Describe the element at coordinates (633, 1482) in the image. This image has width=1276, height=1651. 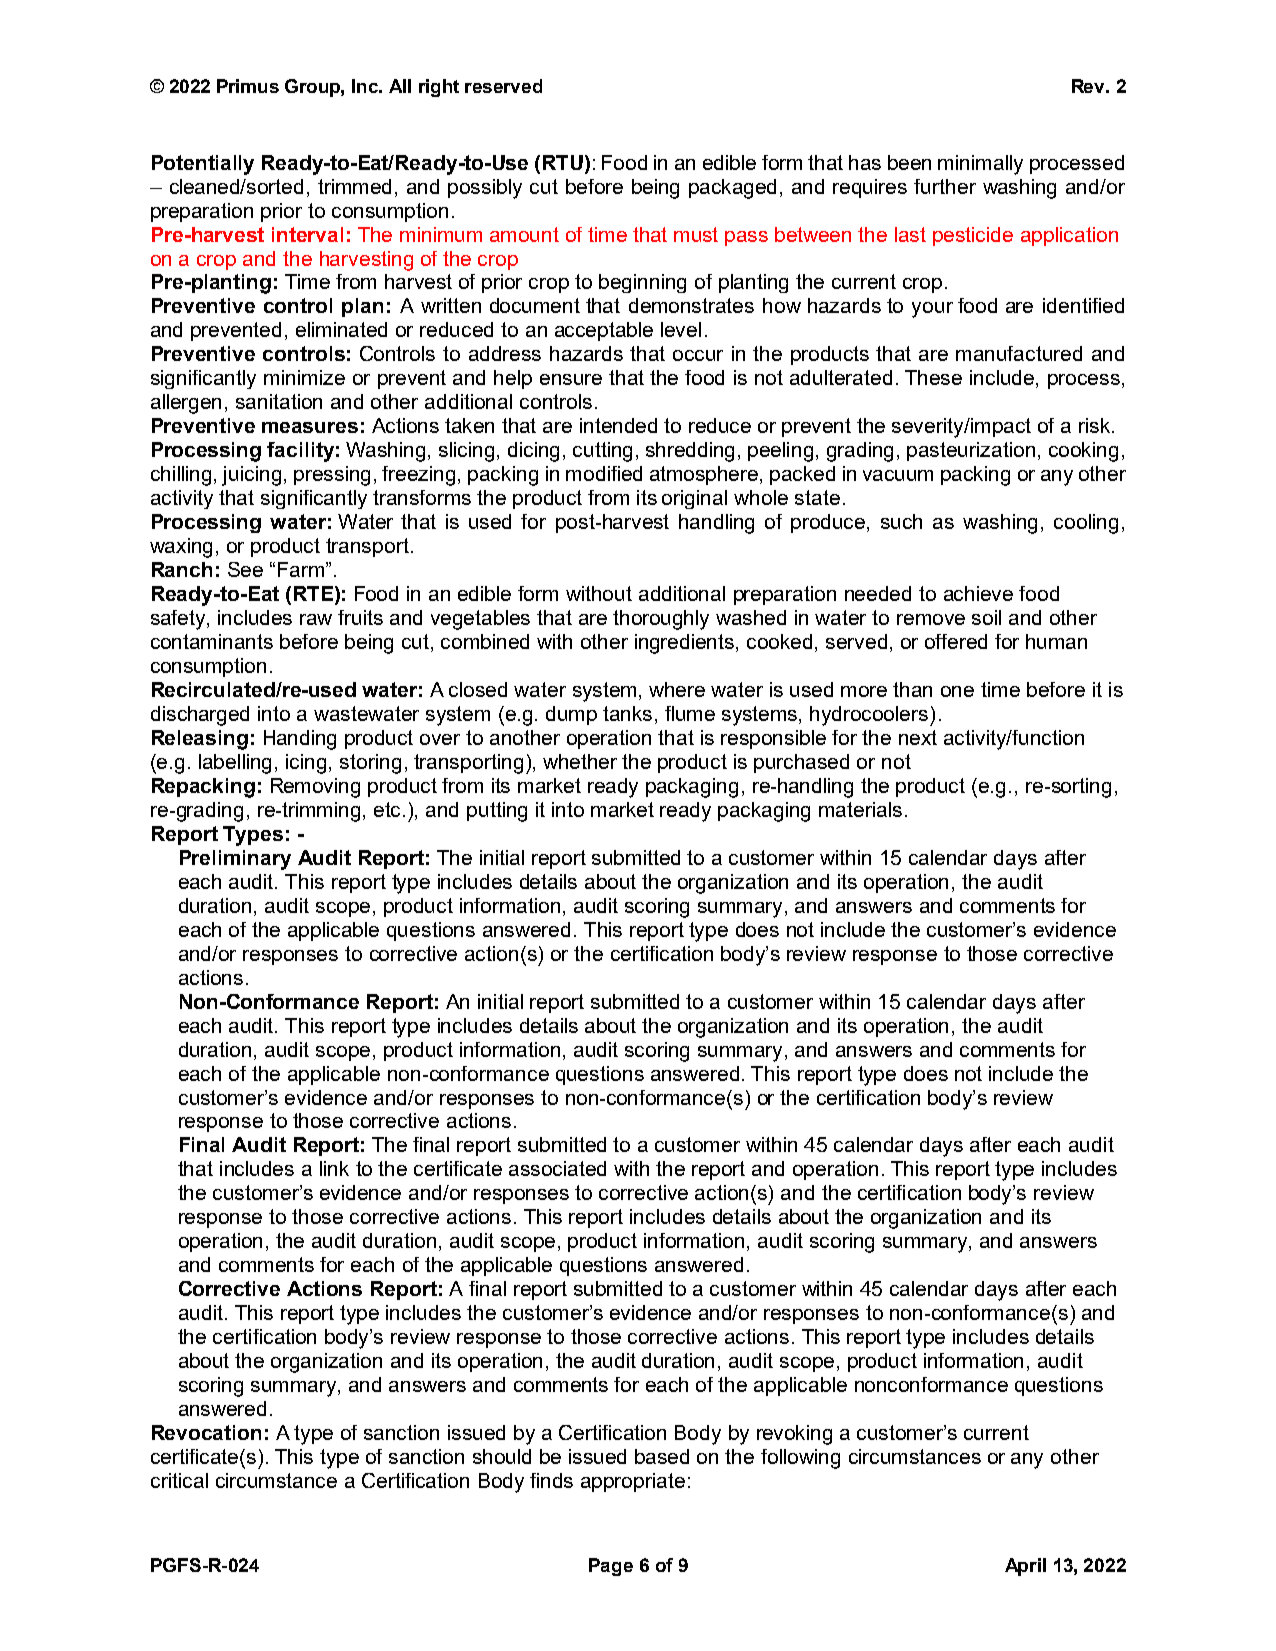
I see `appropriate` at that location.
